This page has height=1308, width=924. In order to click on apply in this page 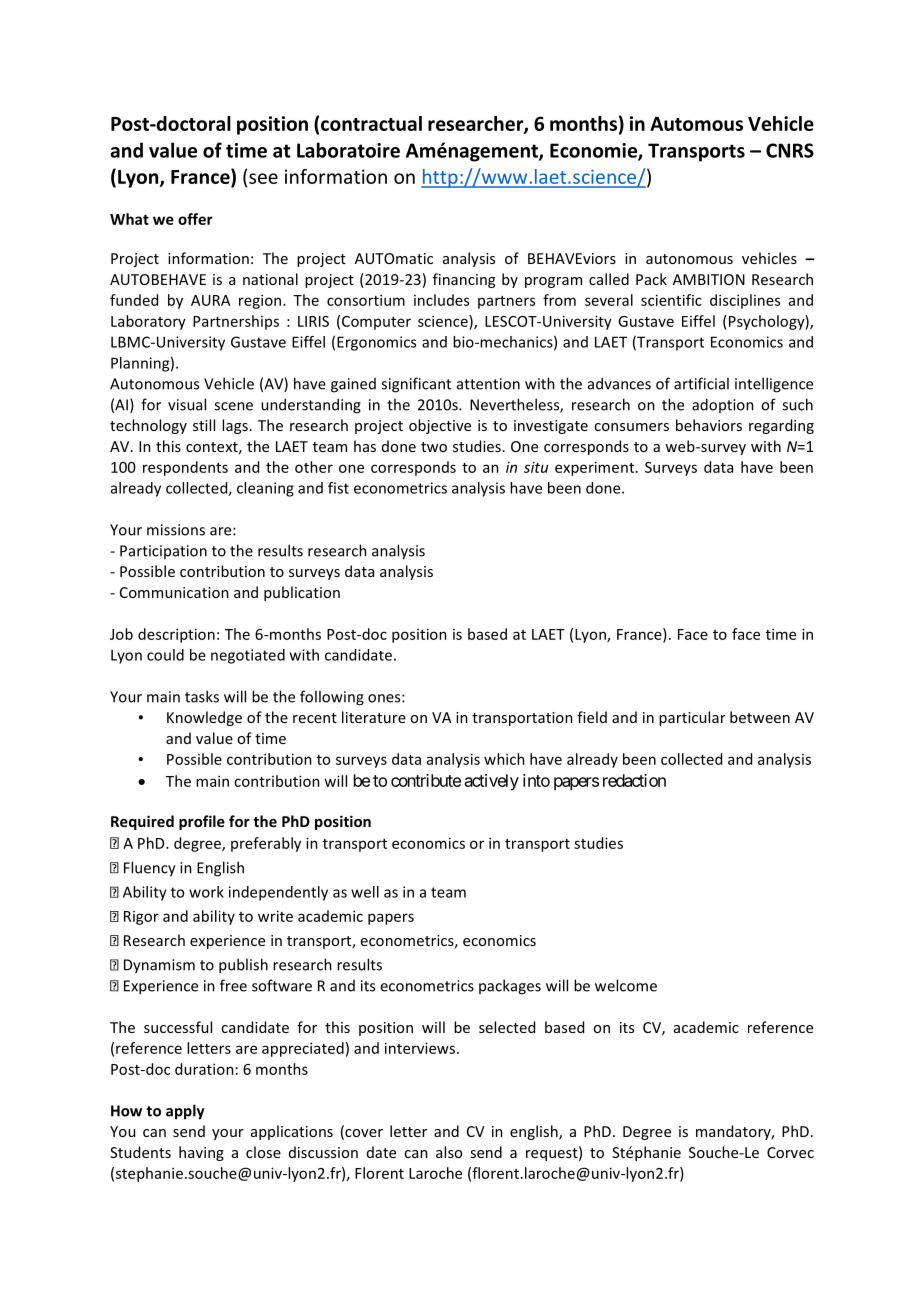, I will do `click(185, 1112)`.
